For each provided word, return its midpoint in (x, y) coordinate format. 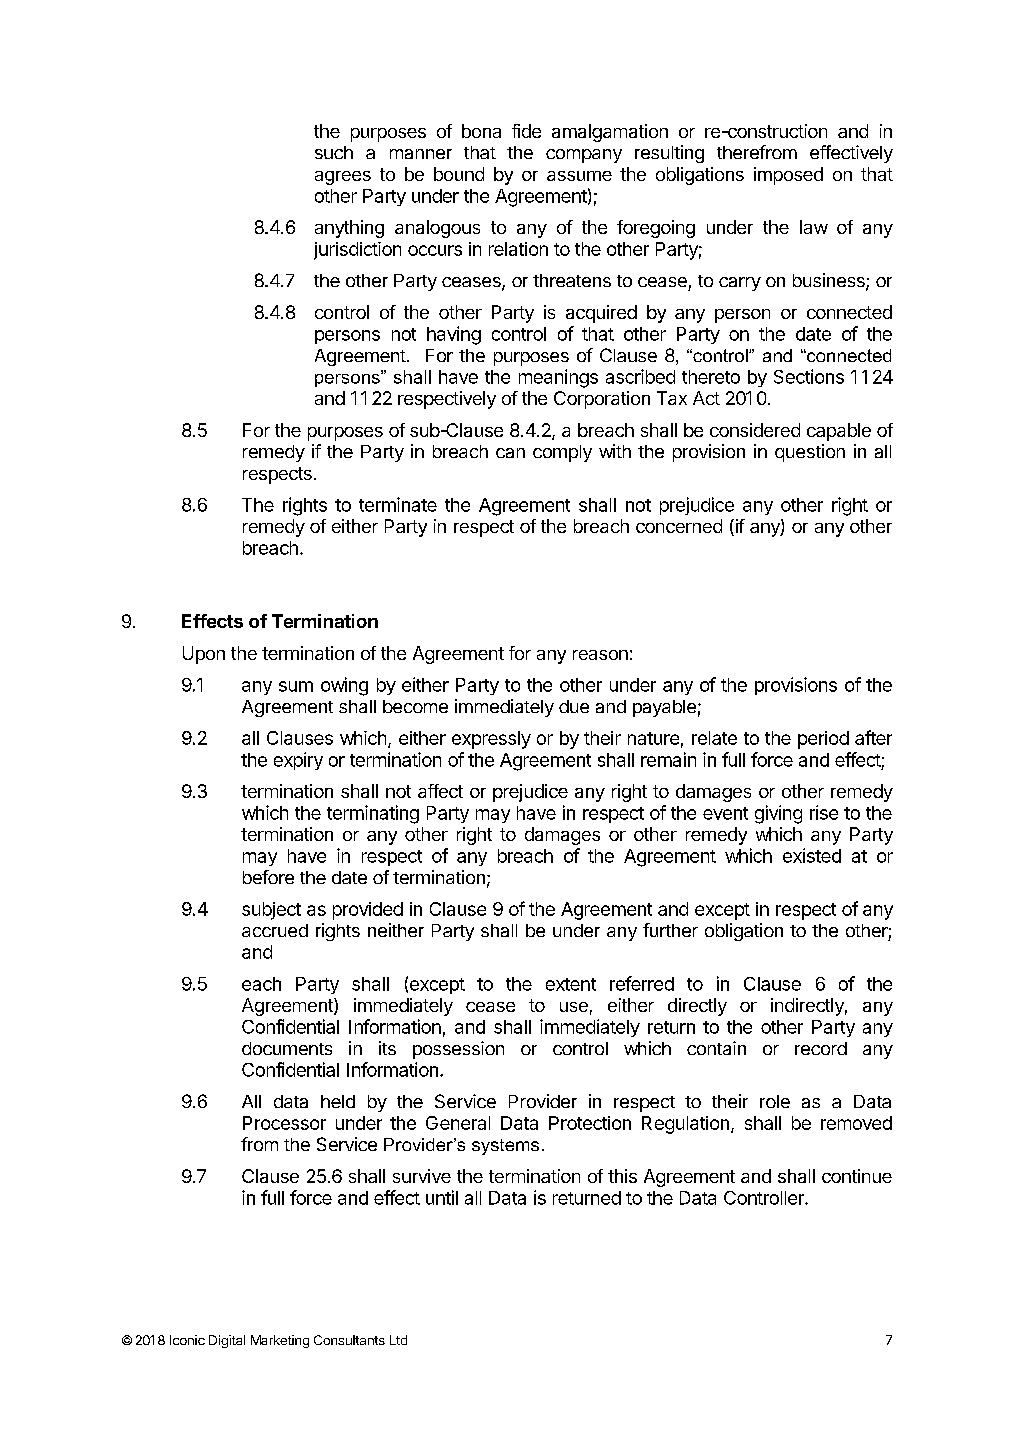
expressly (491, 740)
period (823, 740)
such (334, 152)
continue (857, 1176)
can (510, 453)
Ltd (398, 1340)
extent (571, 984)
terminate (398, 504)
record (821, 1048)
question (810, 453)
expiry (298, 761)
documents (287, 1048)
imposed (788, 176)
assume (579, 176)
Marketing (280, 1341)
